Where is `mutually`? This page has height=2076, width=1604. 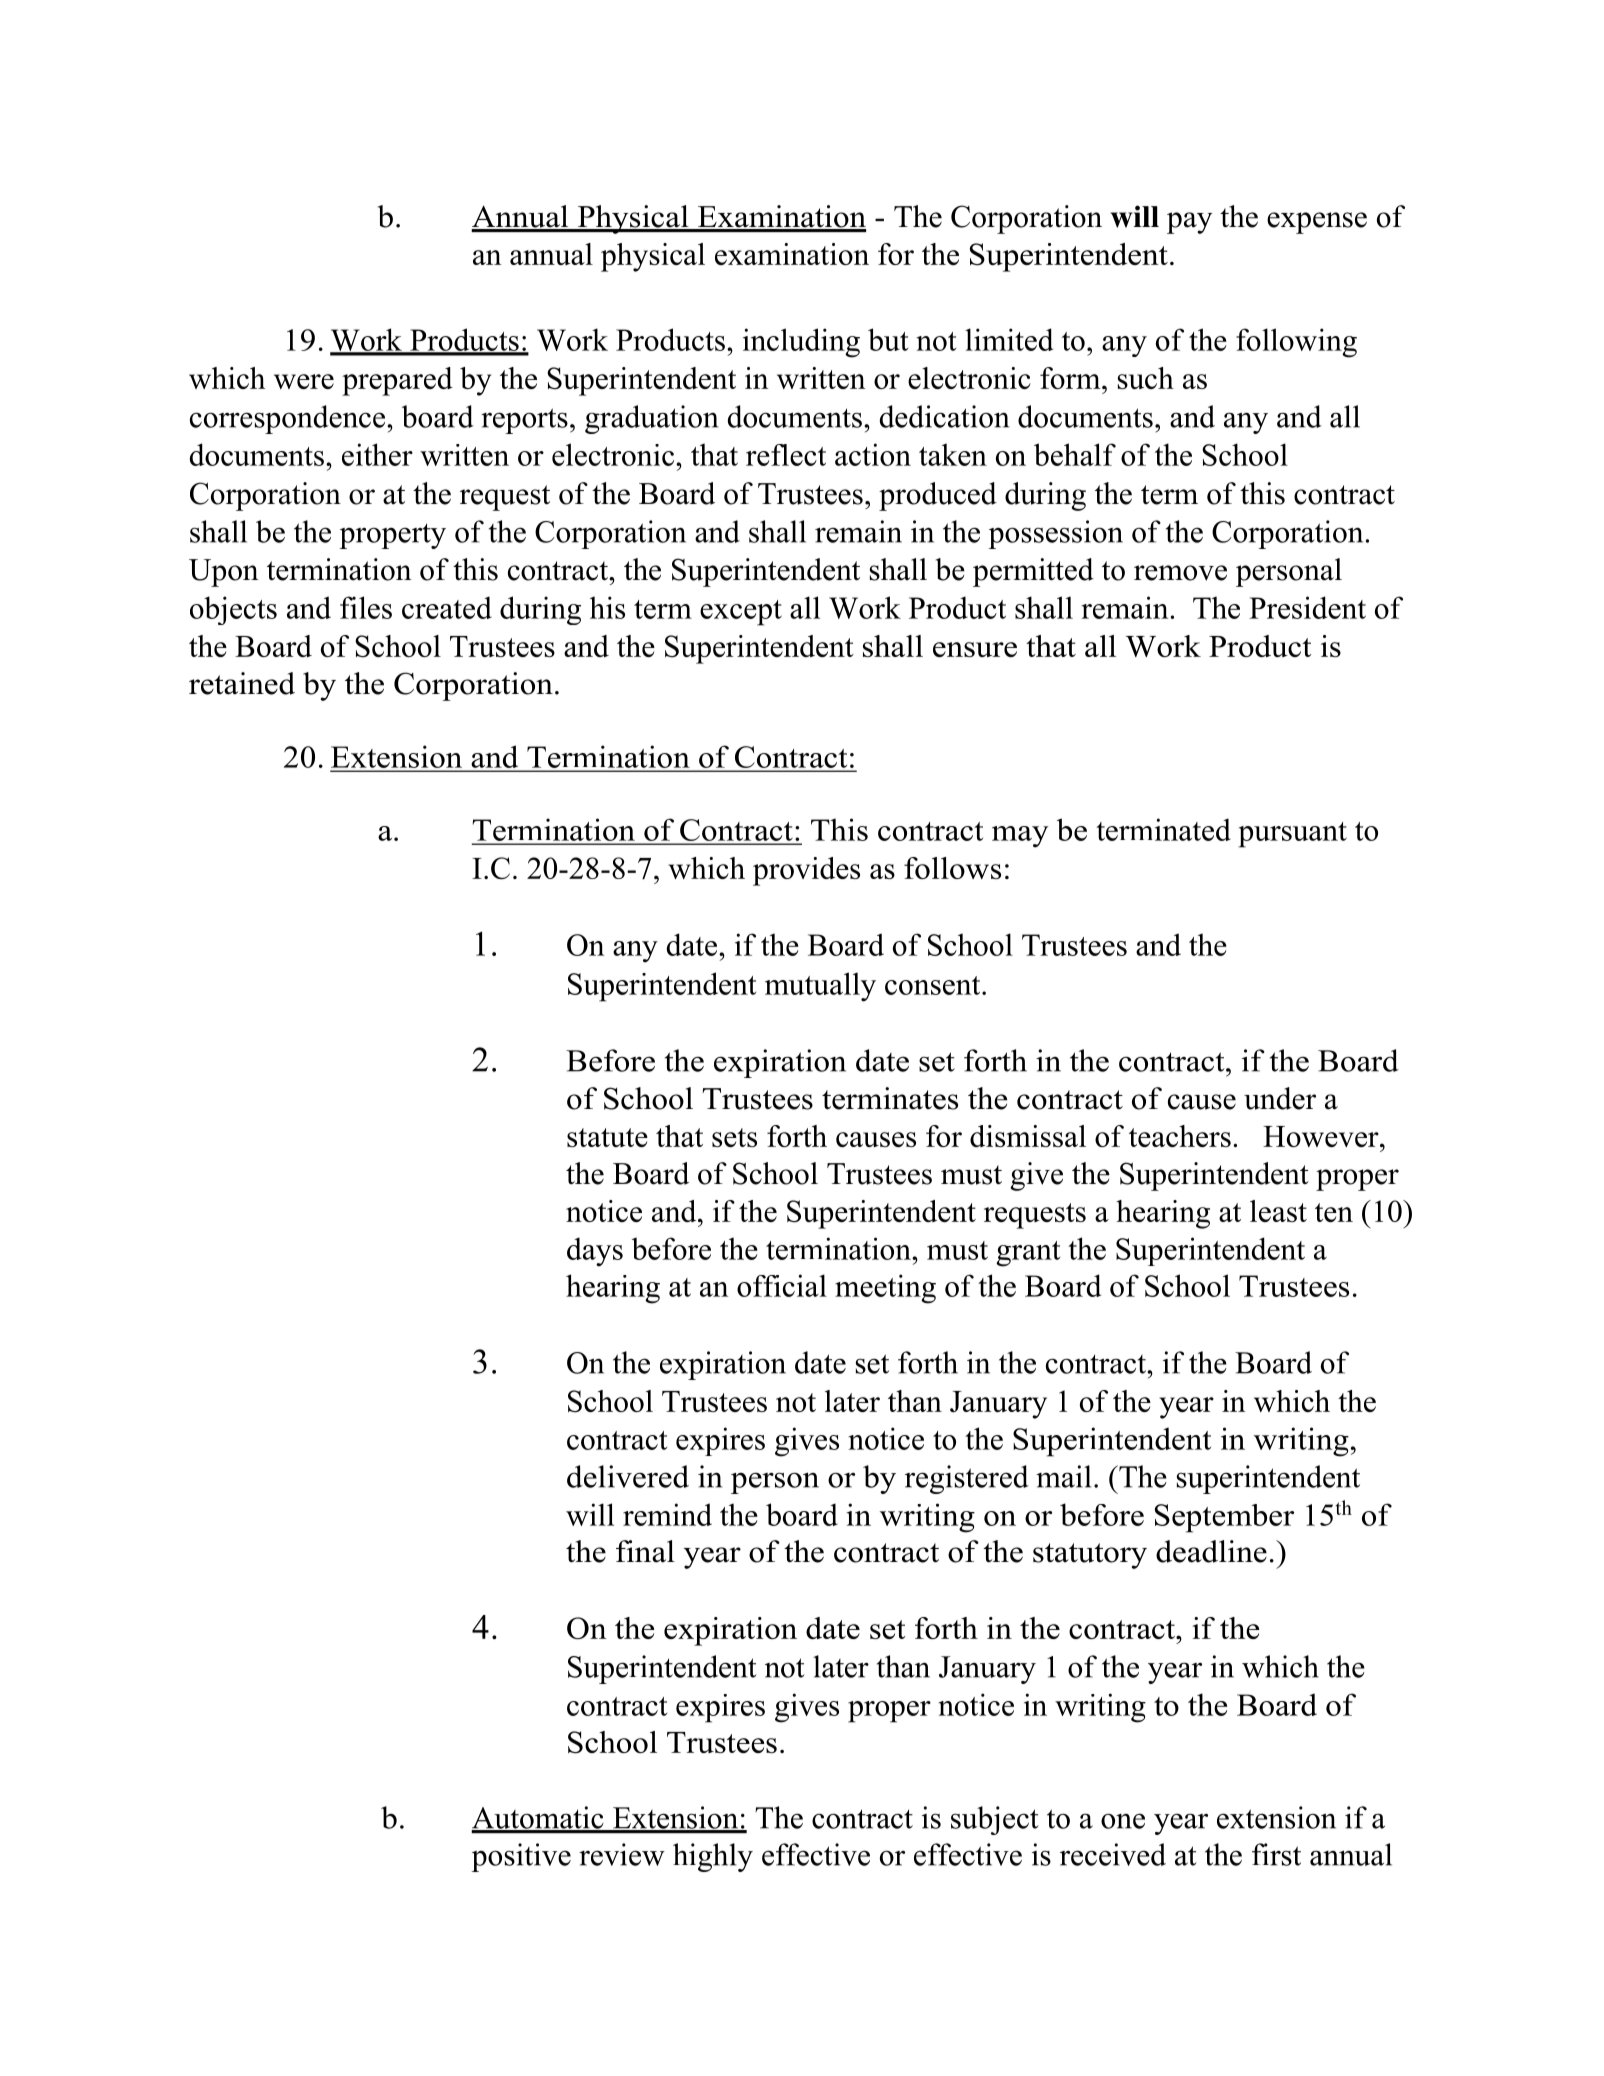
mutually is located at coordinates (820, 987).
